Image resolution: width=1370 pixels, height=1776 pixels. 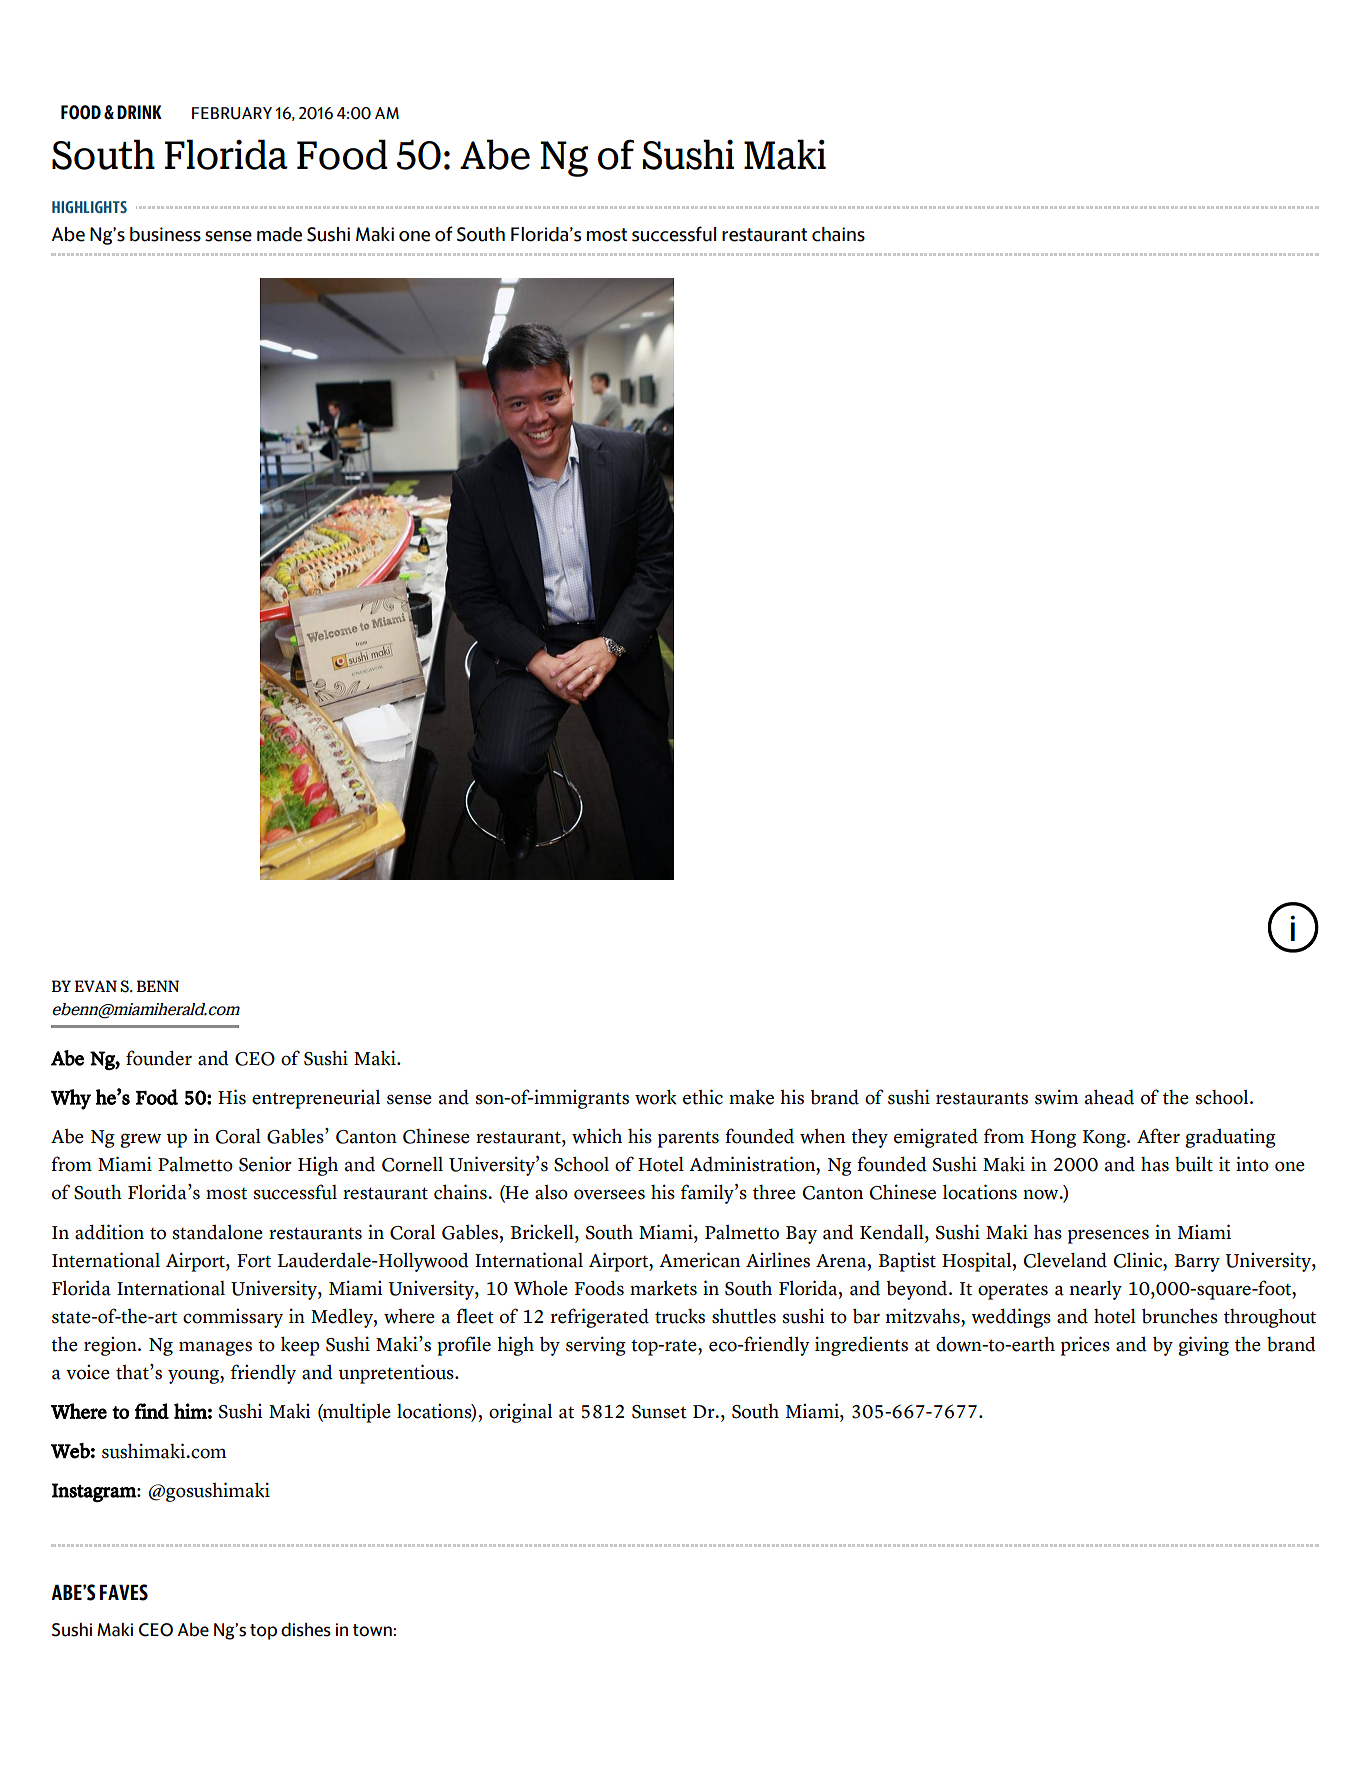 What do you see at coordinates (656, 1097) in the screenshot?
I see `work` at bounding box center [656, 1097].
